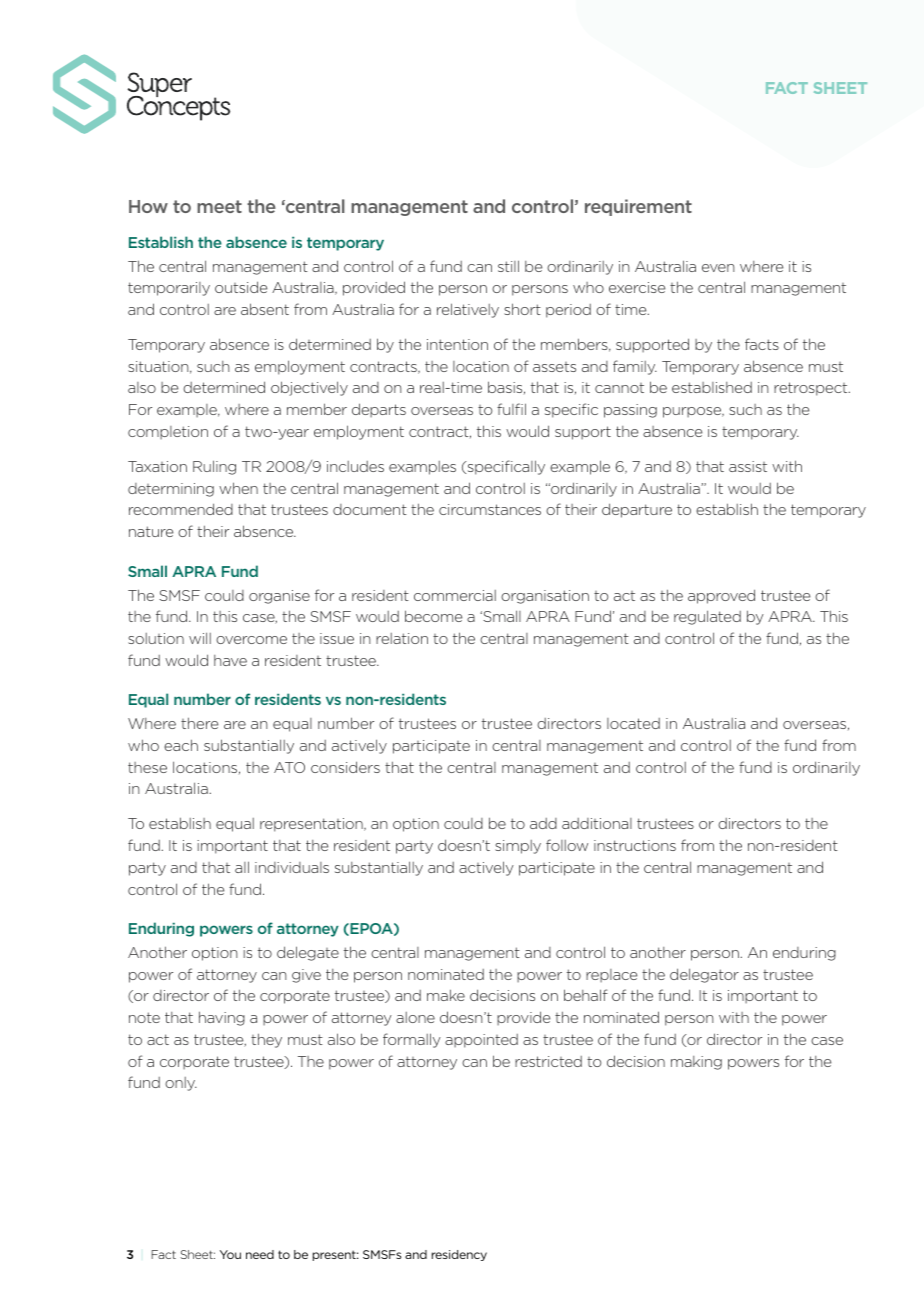 The height and width of the screenshot is (1308, 924). Describe the element at coordinates (214, 467) in the screenshot. I see `Ruling` at that location.
